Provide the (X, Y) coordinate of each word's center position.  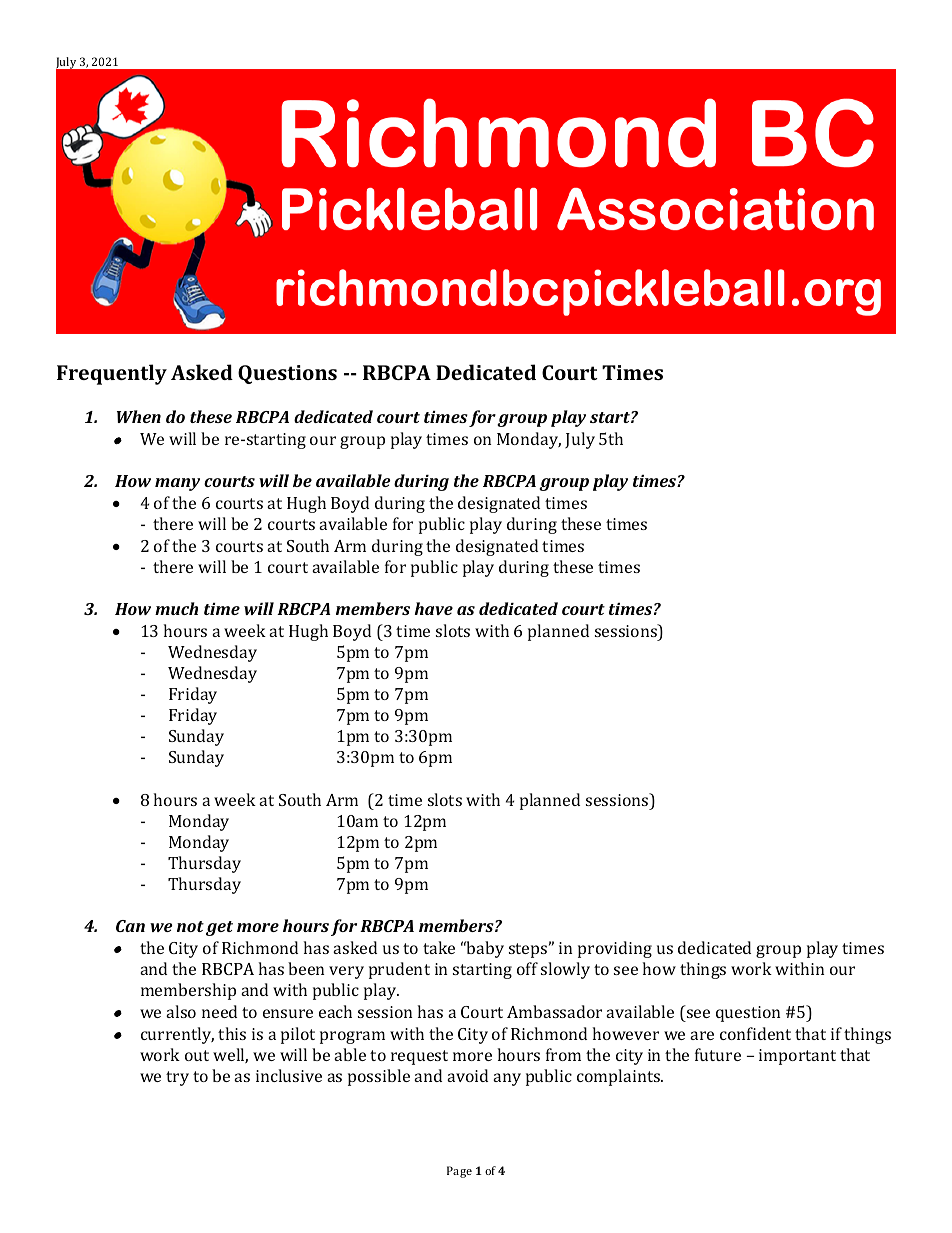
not (190, 926)
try (177, 1078)
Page (459, 1172)
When (139, 416)
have (434, 608)
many (177, 484)
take (439, 947)
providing (615, 949)
